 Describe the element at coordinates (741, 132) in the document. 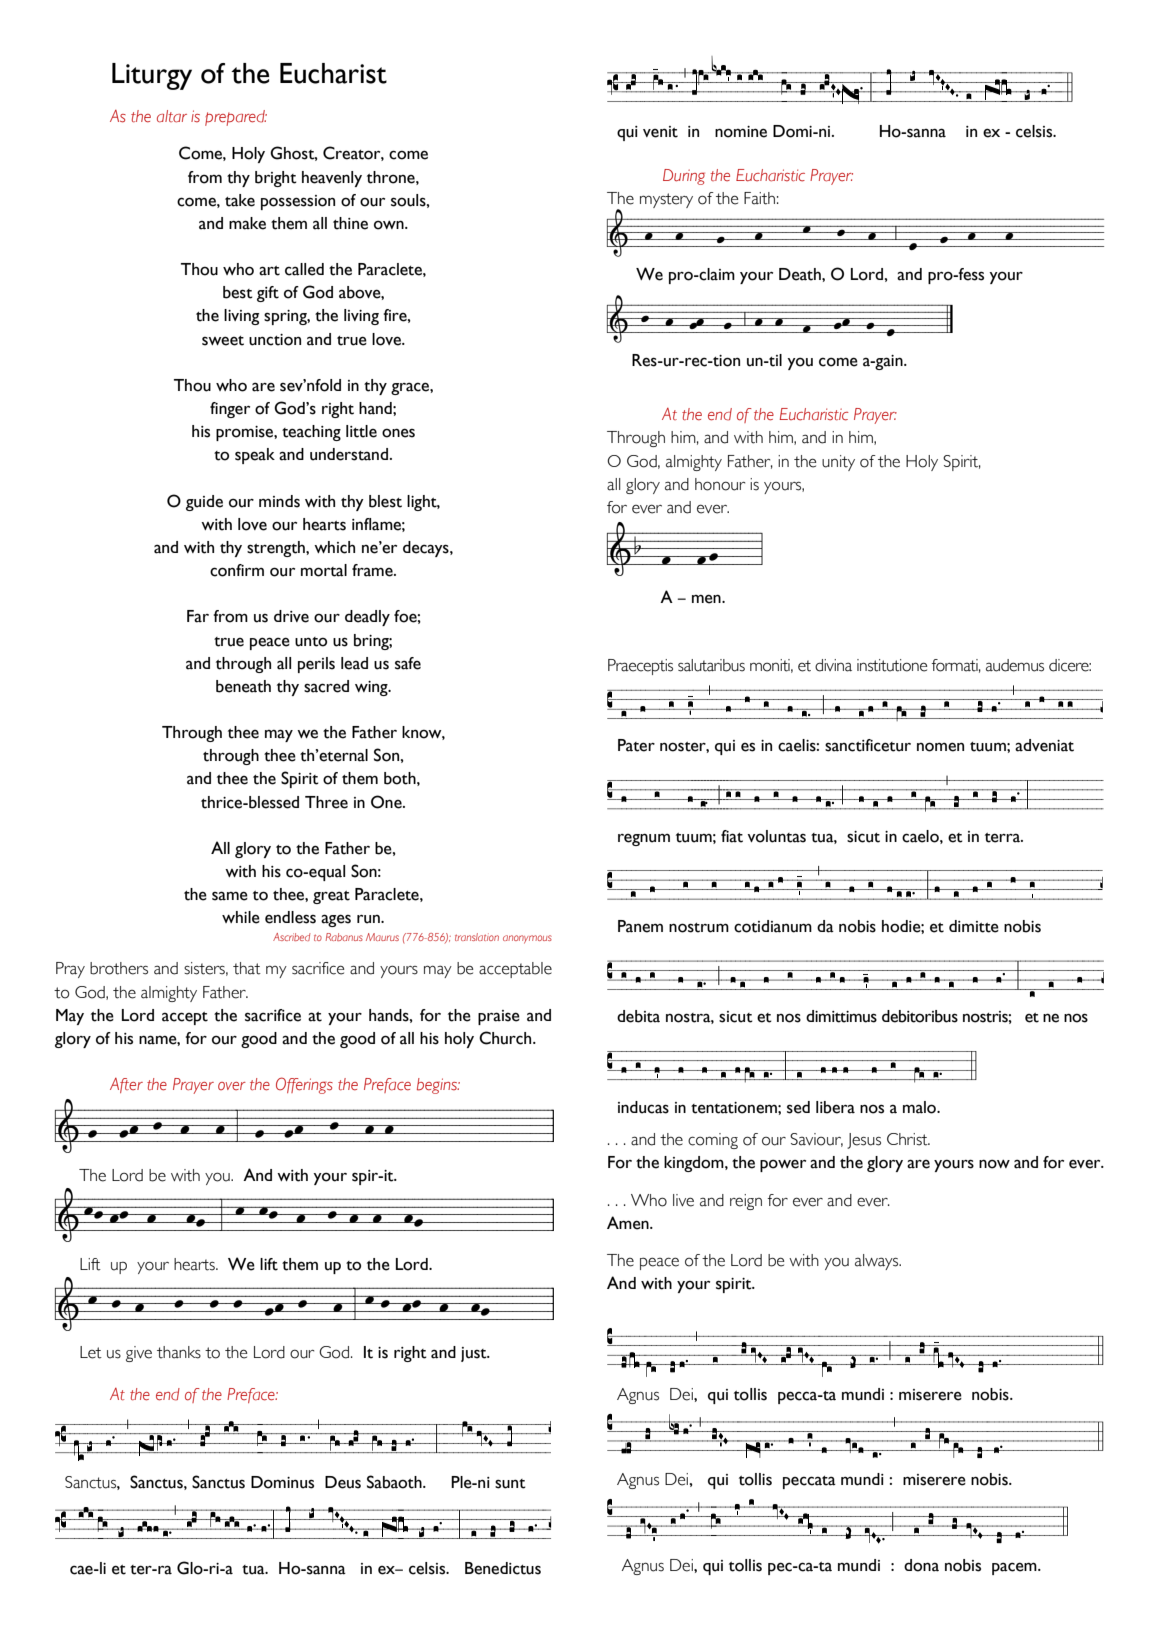

I see `nomine` at that location.
